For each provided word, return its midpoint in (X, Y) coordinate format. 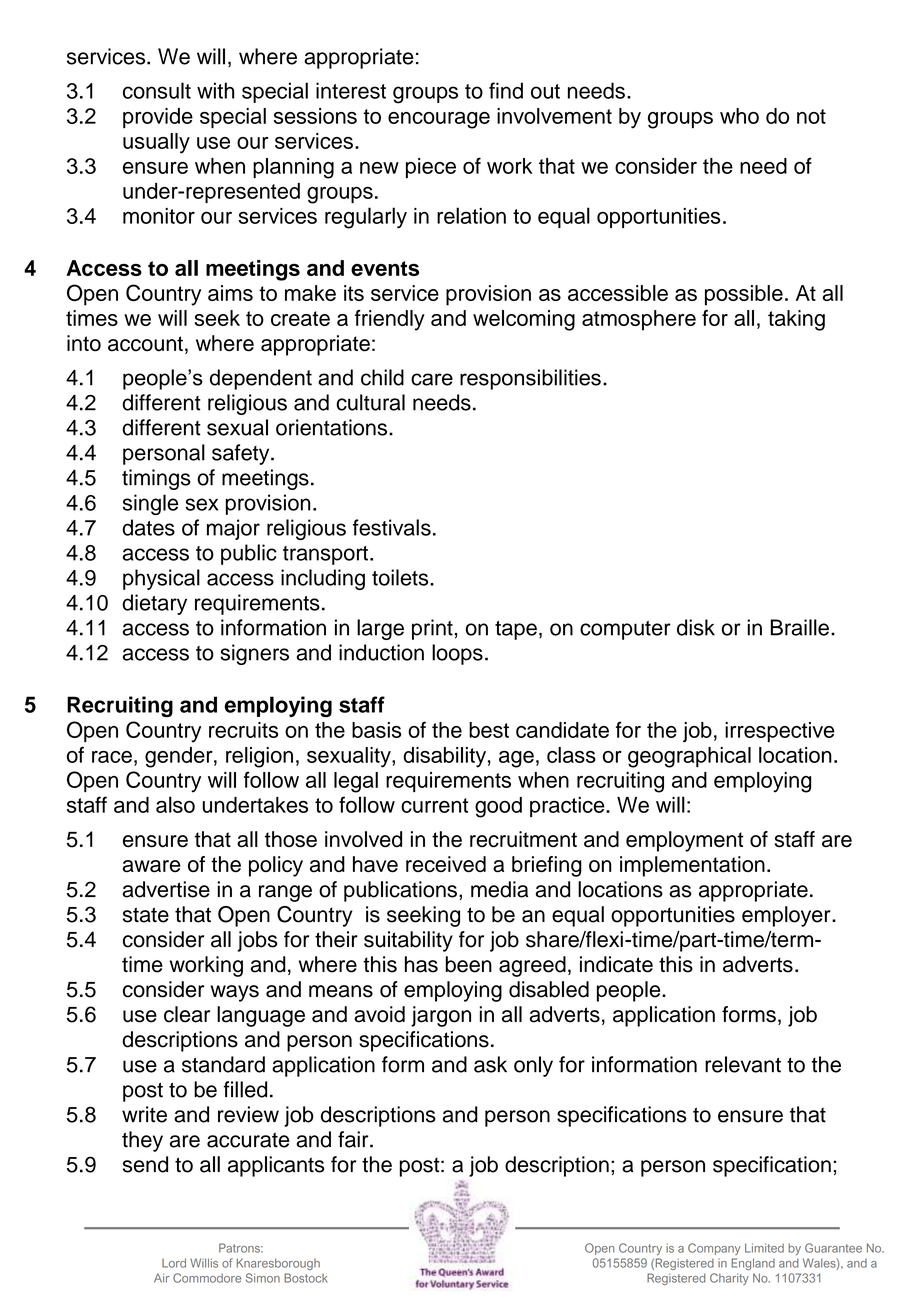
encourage (439, 120)
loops (457, 654)
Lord (174, 1263)
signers (254, 654)
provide (158, 118)
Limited (764, 1248)
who (739, 116)
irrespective (780, 732)
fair (354, 1139)
